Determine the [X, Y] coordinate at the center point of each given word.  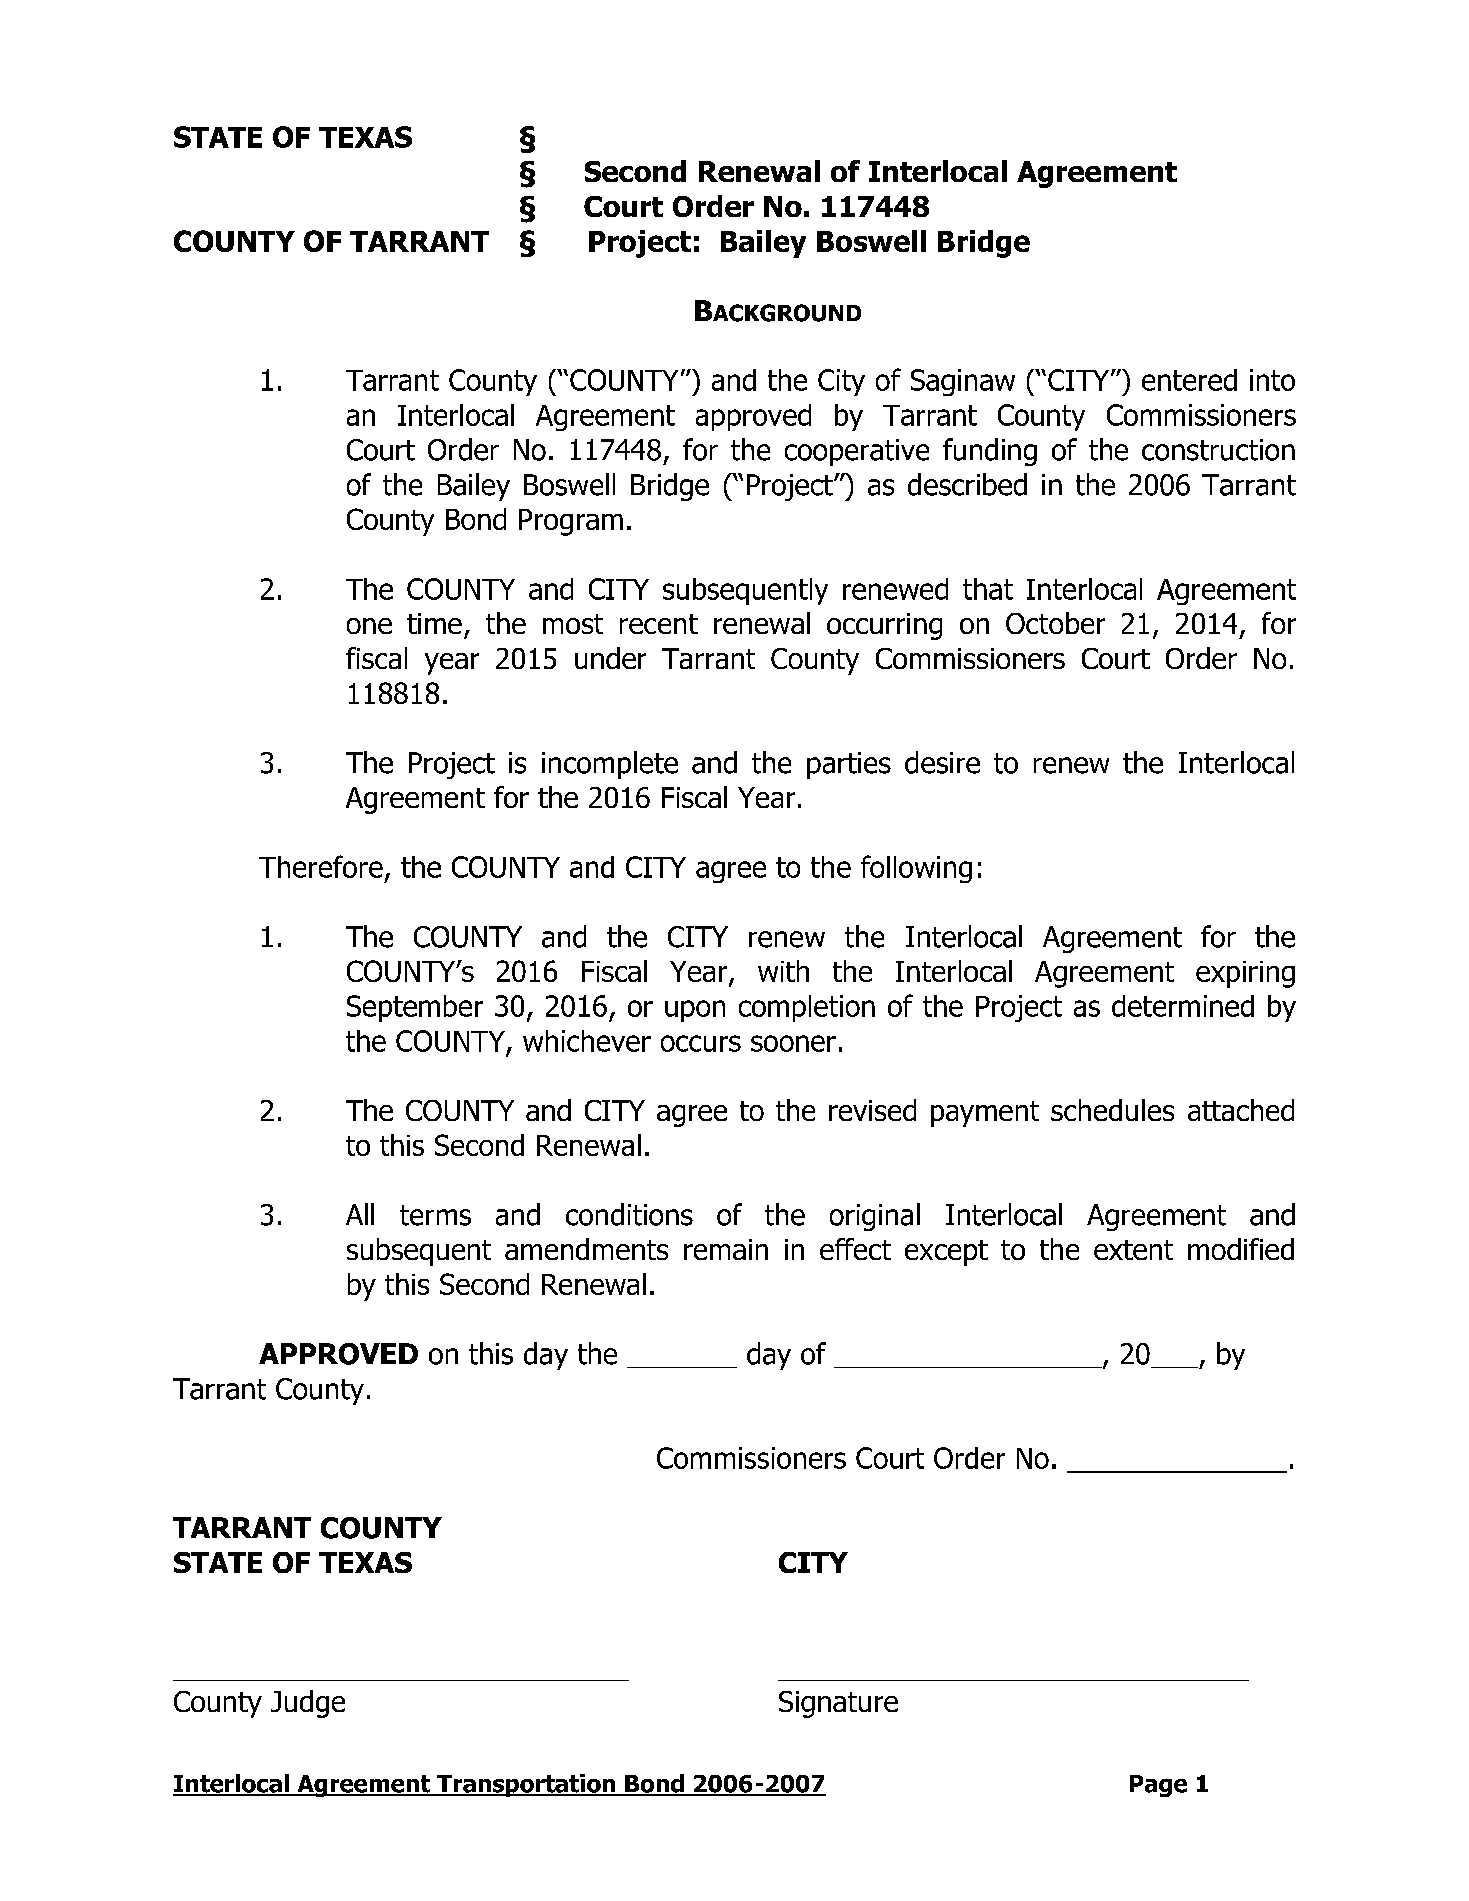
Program [571, 522]
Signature [838, 1704]
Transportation [526, 1785]
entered [1189, 380]
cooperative [857, 452]
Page [1158, 1786]
